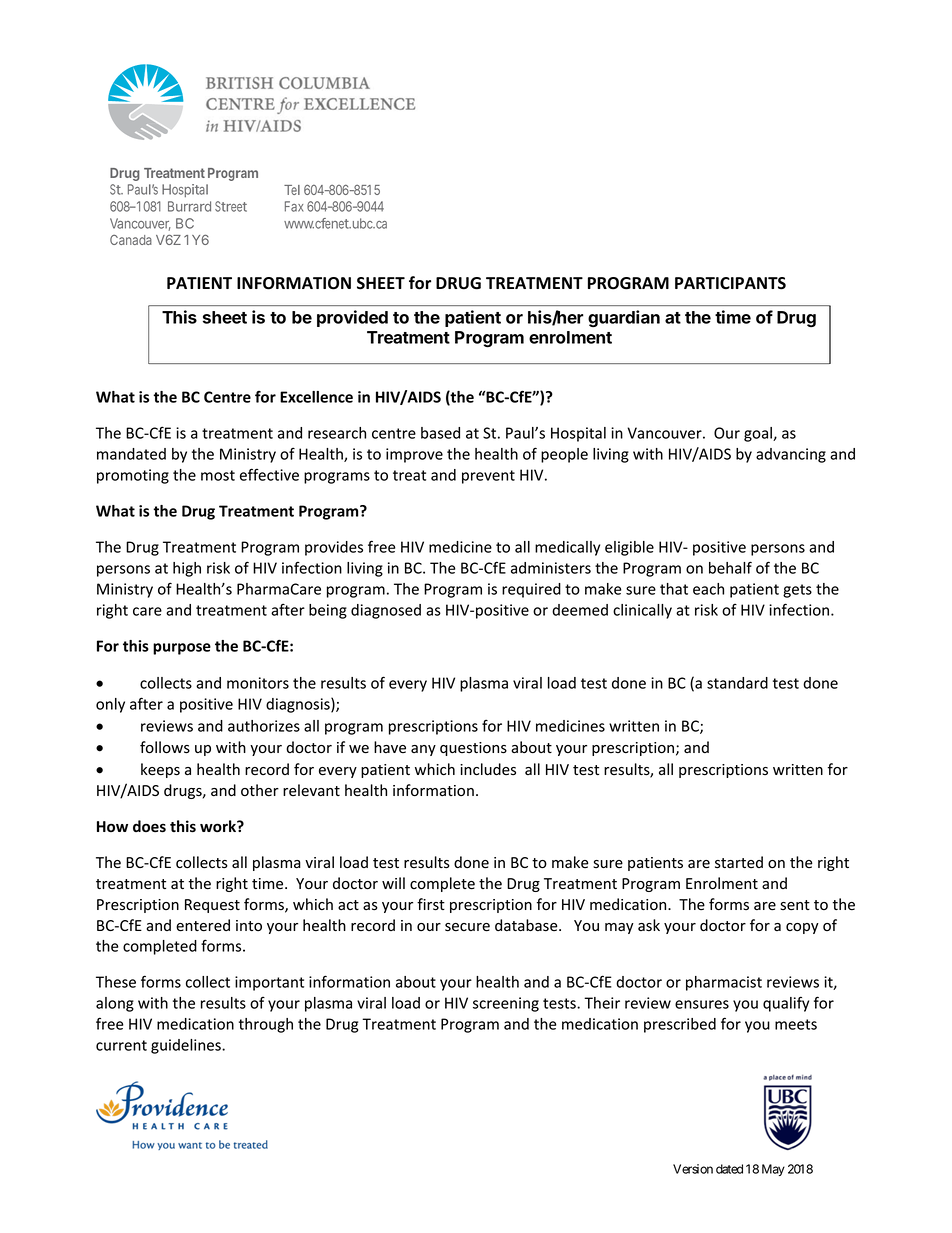 This screenshot has width=952, height=1233. I want to click on Fax, so click(294, 206).
